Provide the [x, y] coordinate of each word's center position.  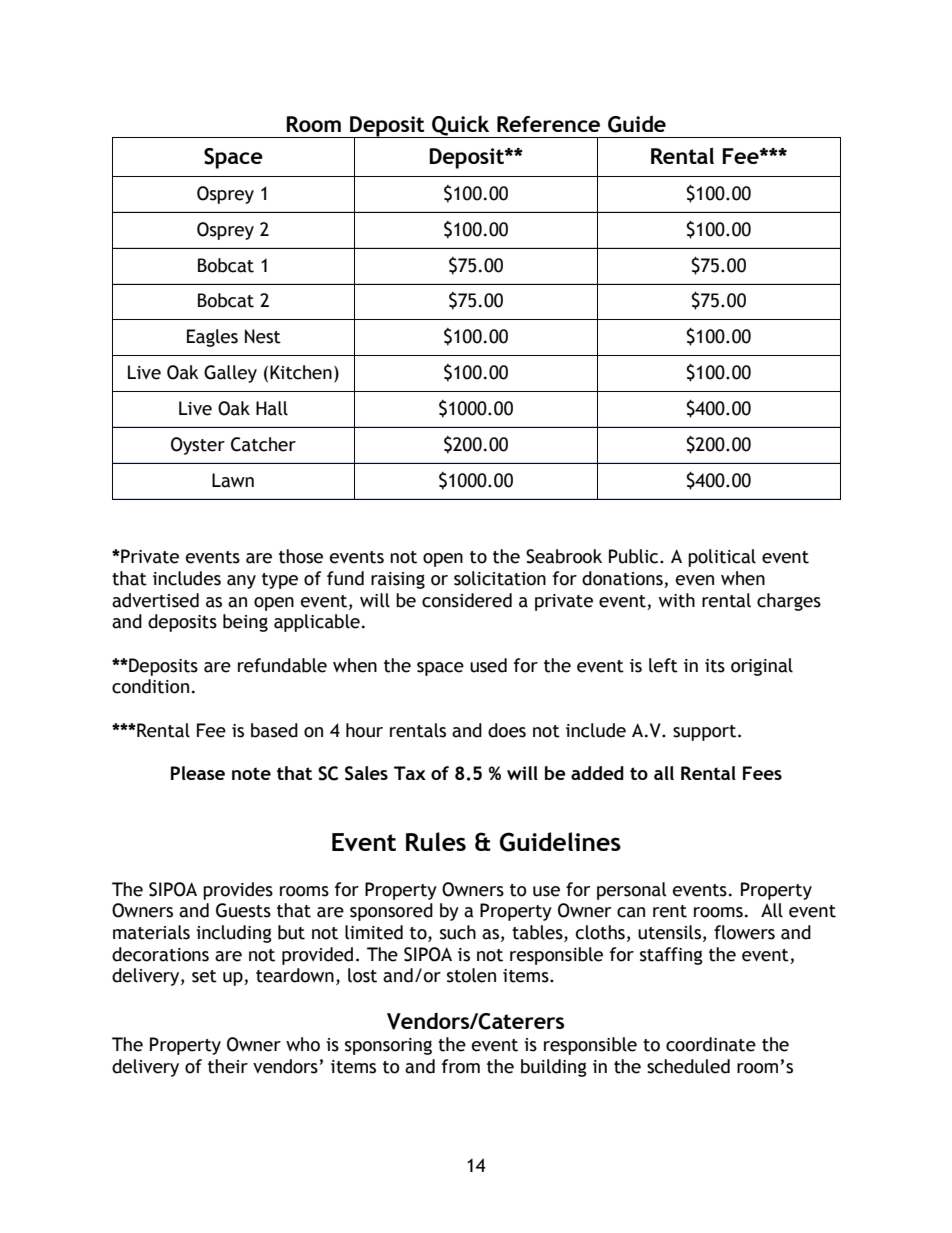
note [251, 773]
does [507, 730]
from [461, 1066]
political [722, 558]
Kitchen [301, 372]
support [706, 733]
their [228, 1066]
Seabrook [564, 556]
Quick [460, 126]
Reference [548, 124]
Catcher [263, 444]
